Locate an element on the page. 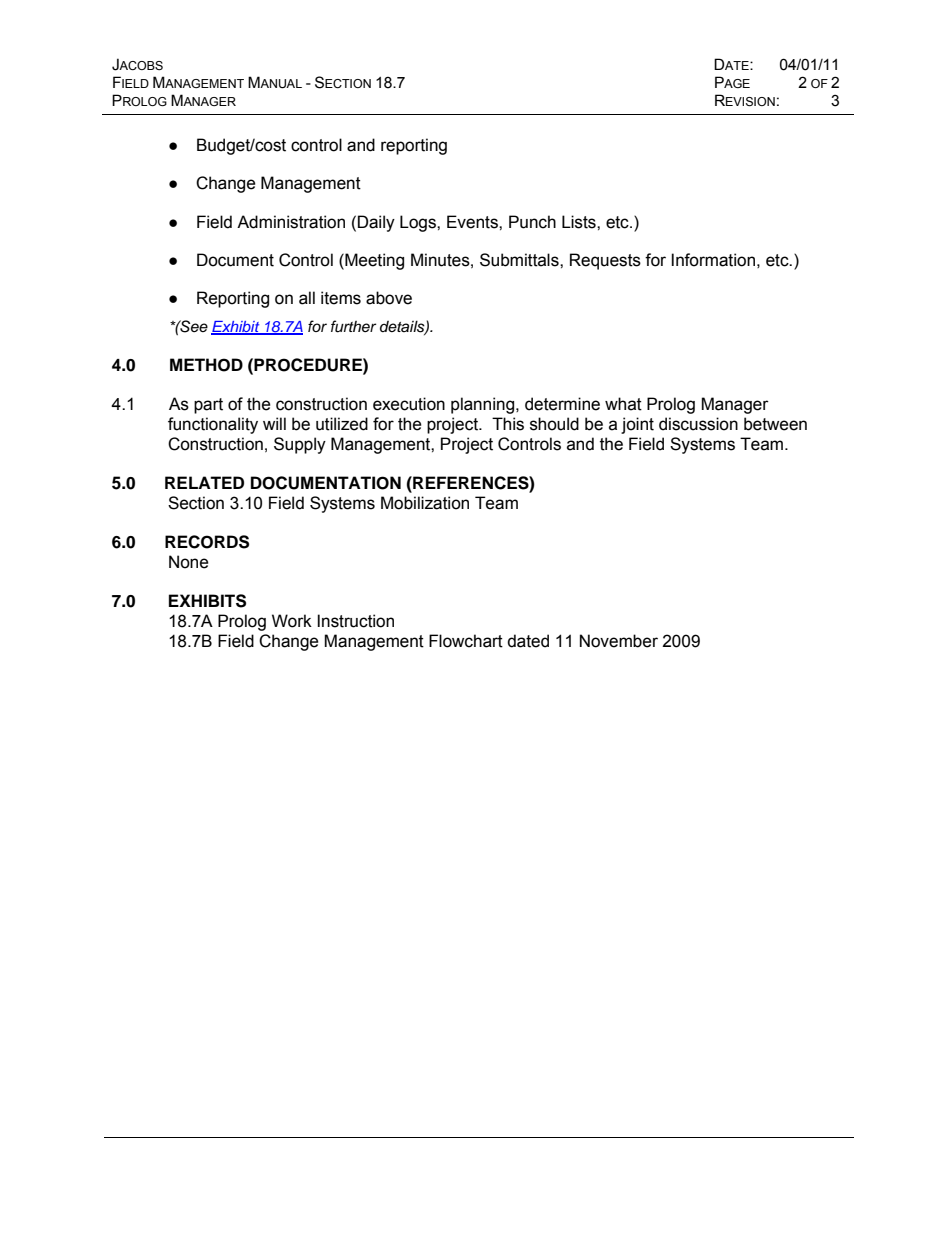 This page has width=952, height=1233. Information is located at coordinates (713, 260).
